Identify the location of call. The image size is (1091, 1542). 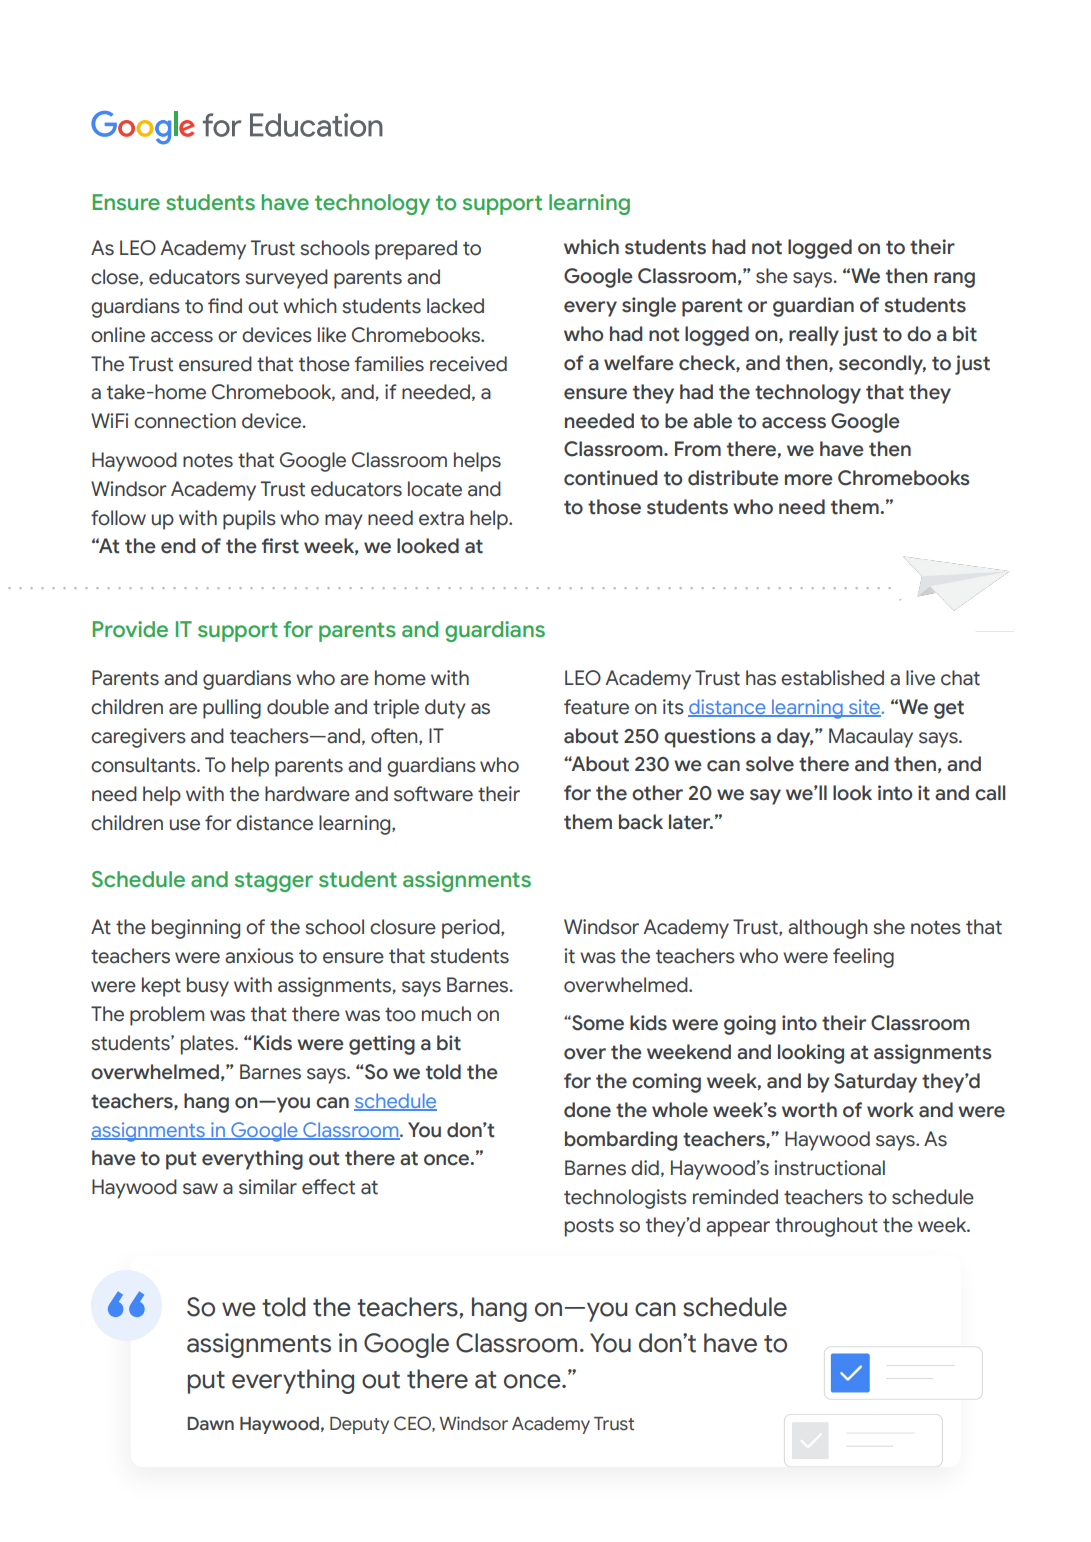
(990, 793).
